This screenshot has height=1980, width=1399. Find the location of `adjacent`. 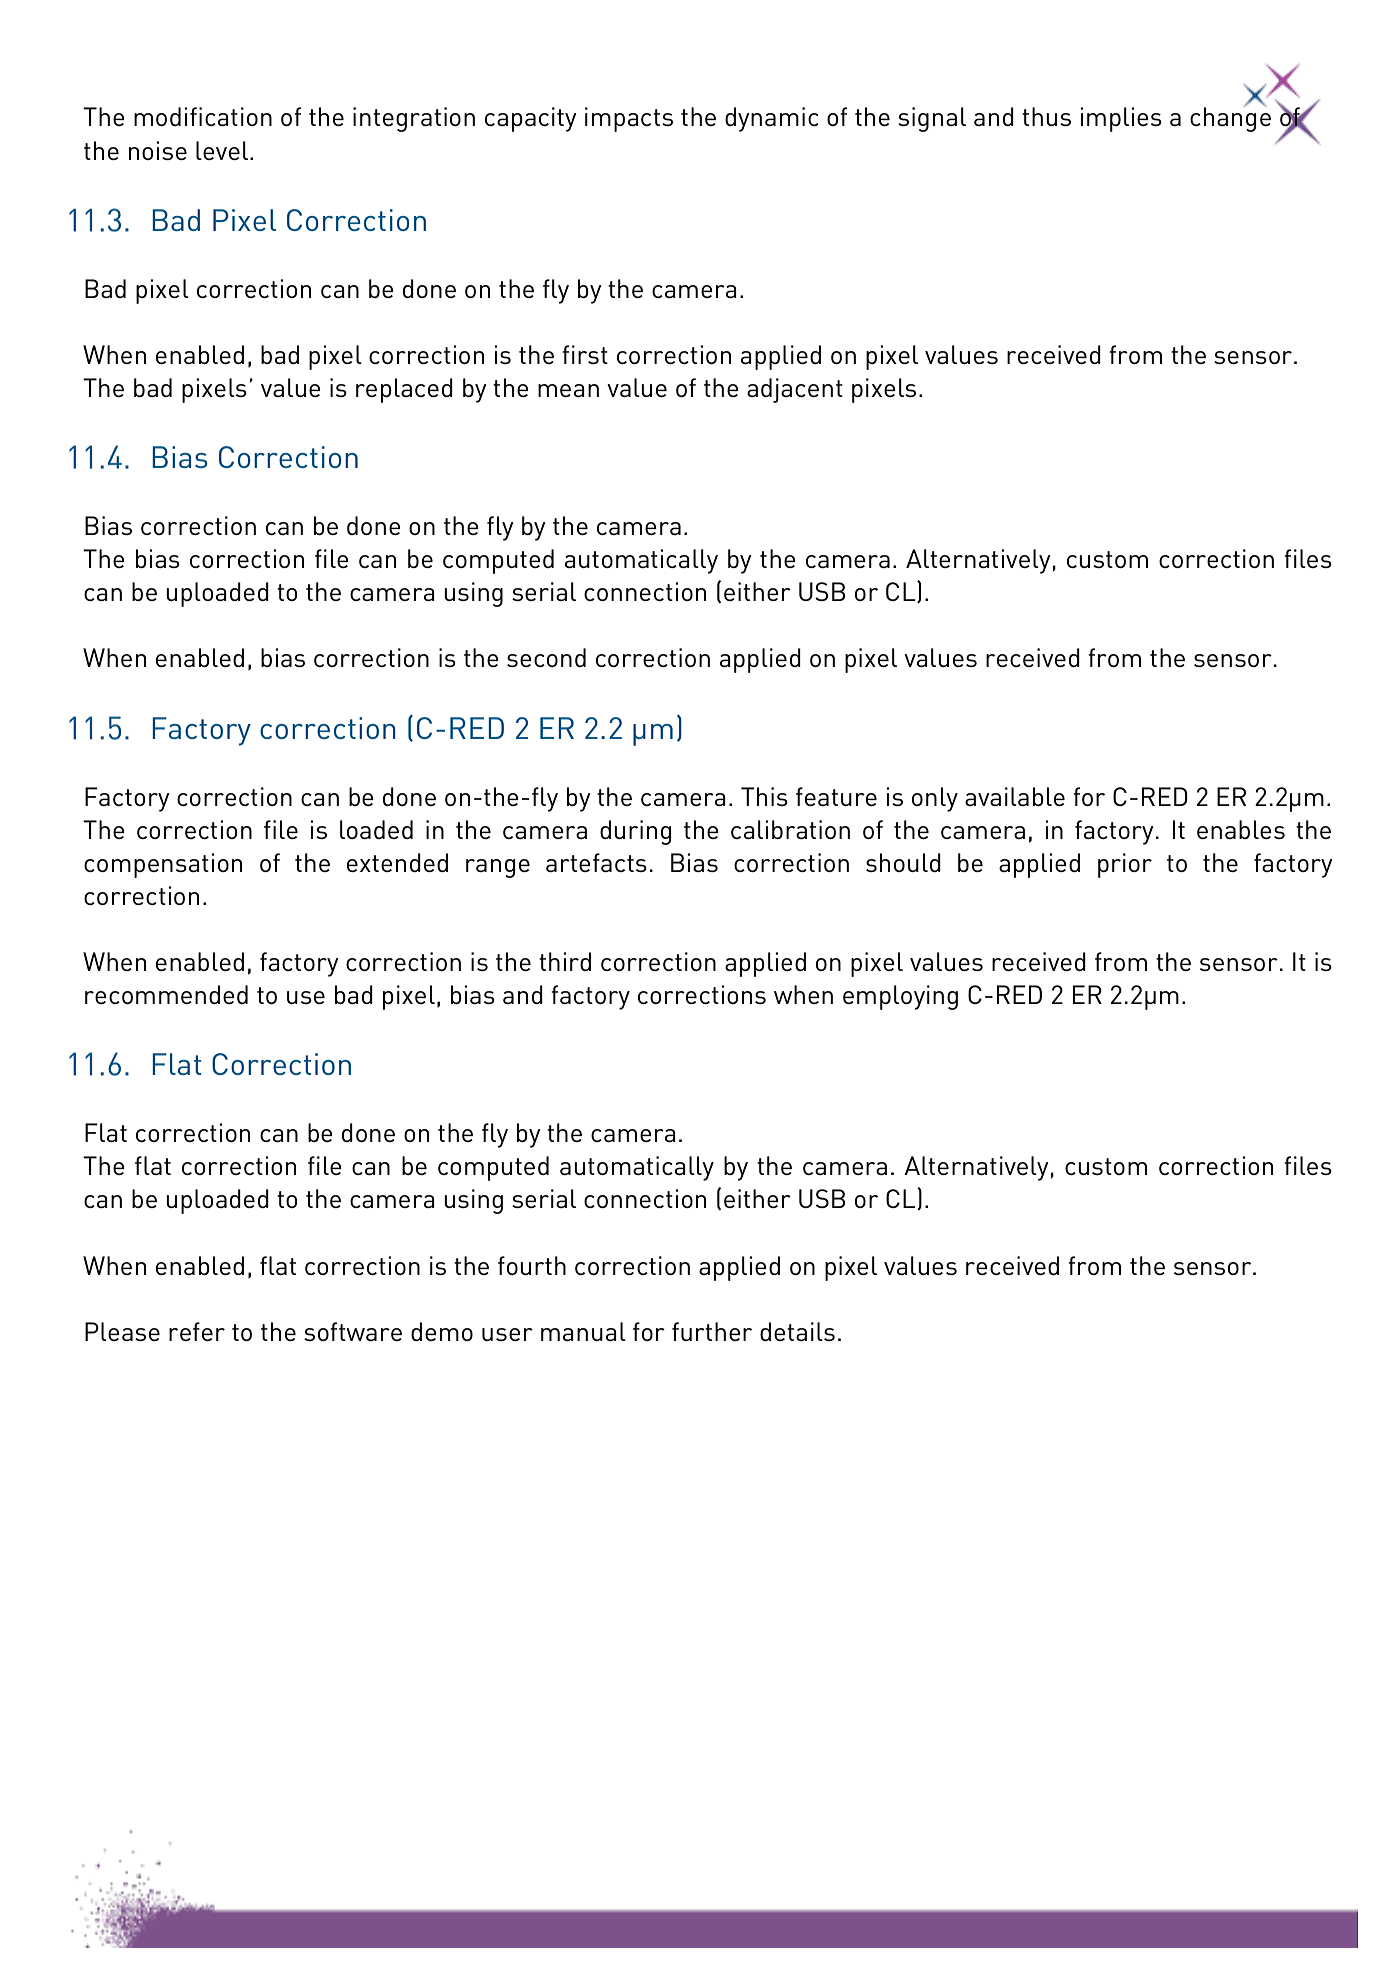

adjacent is located at coordinates (795, 390).
